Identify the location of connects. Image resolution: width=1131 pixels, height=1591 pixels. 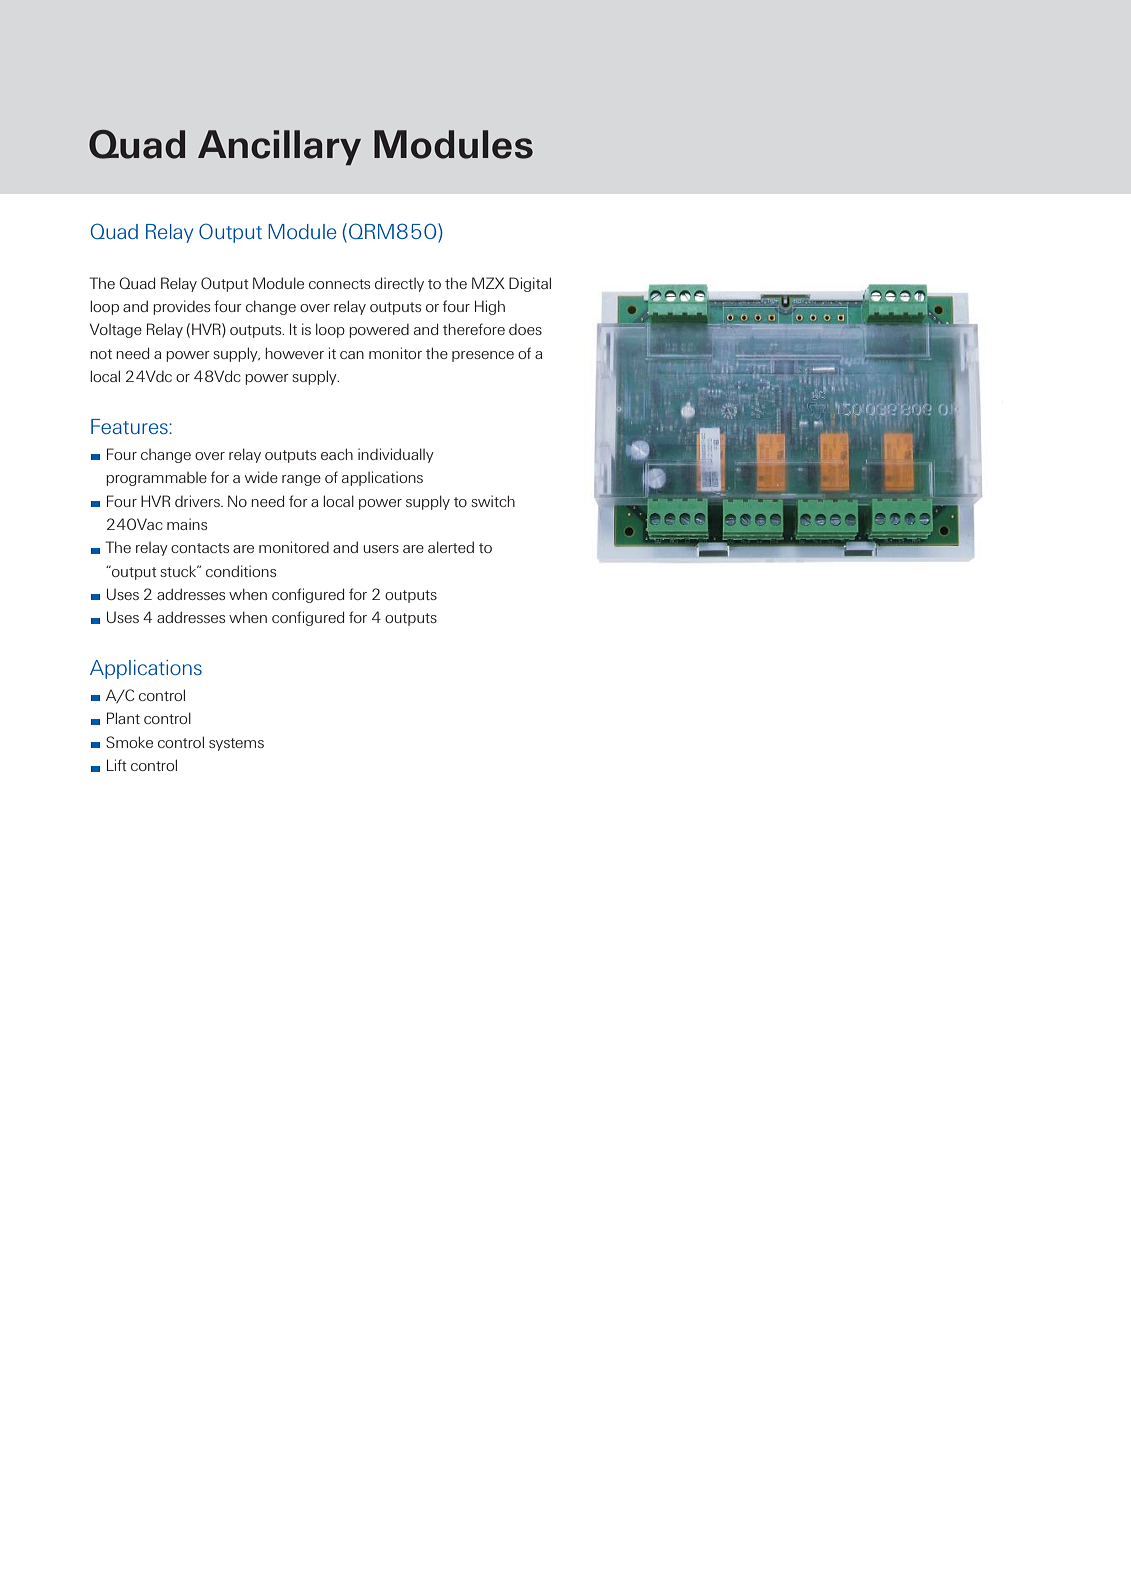
(339, 284).
